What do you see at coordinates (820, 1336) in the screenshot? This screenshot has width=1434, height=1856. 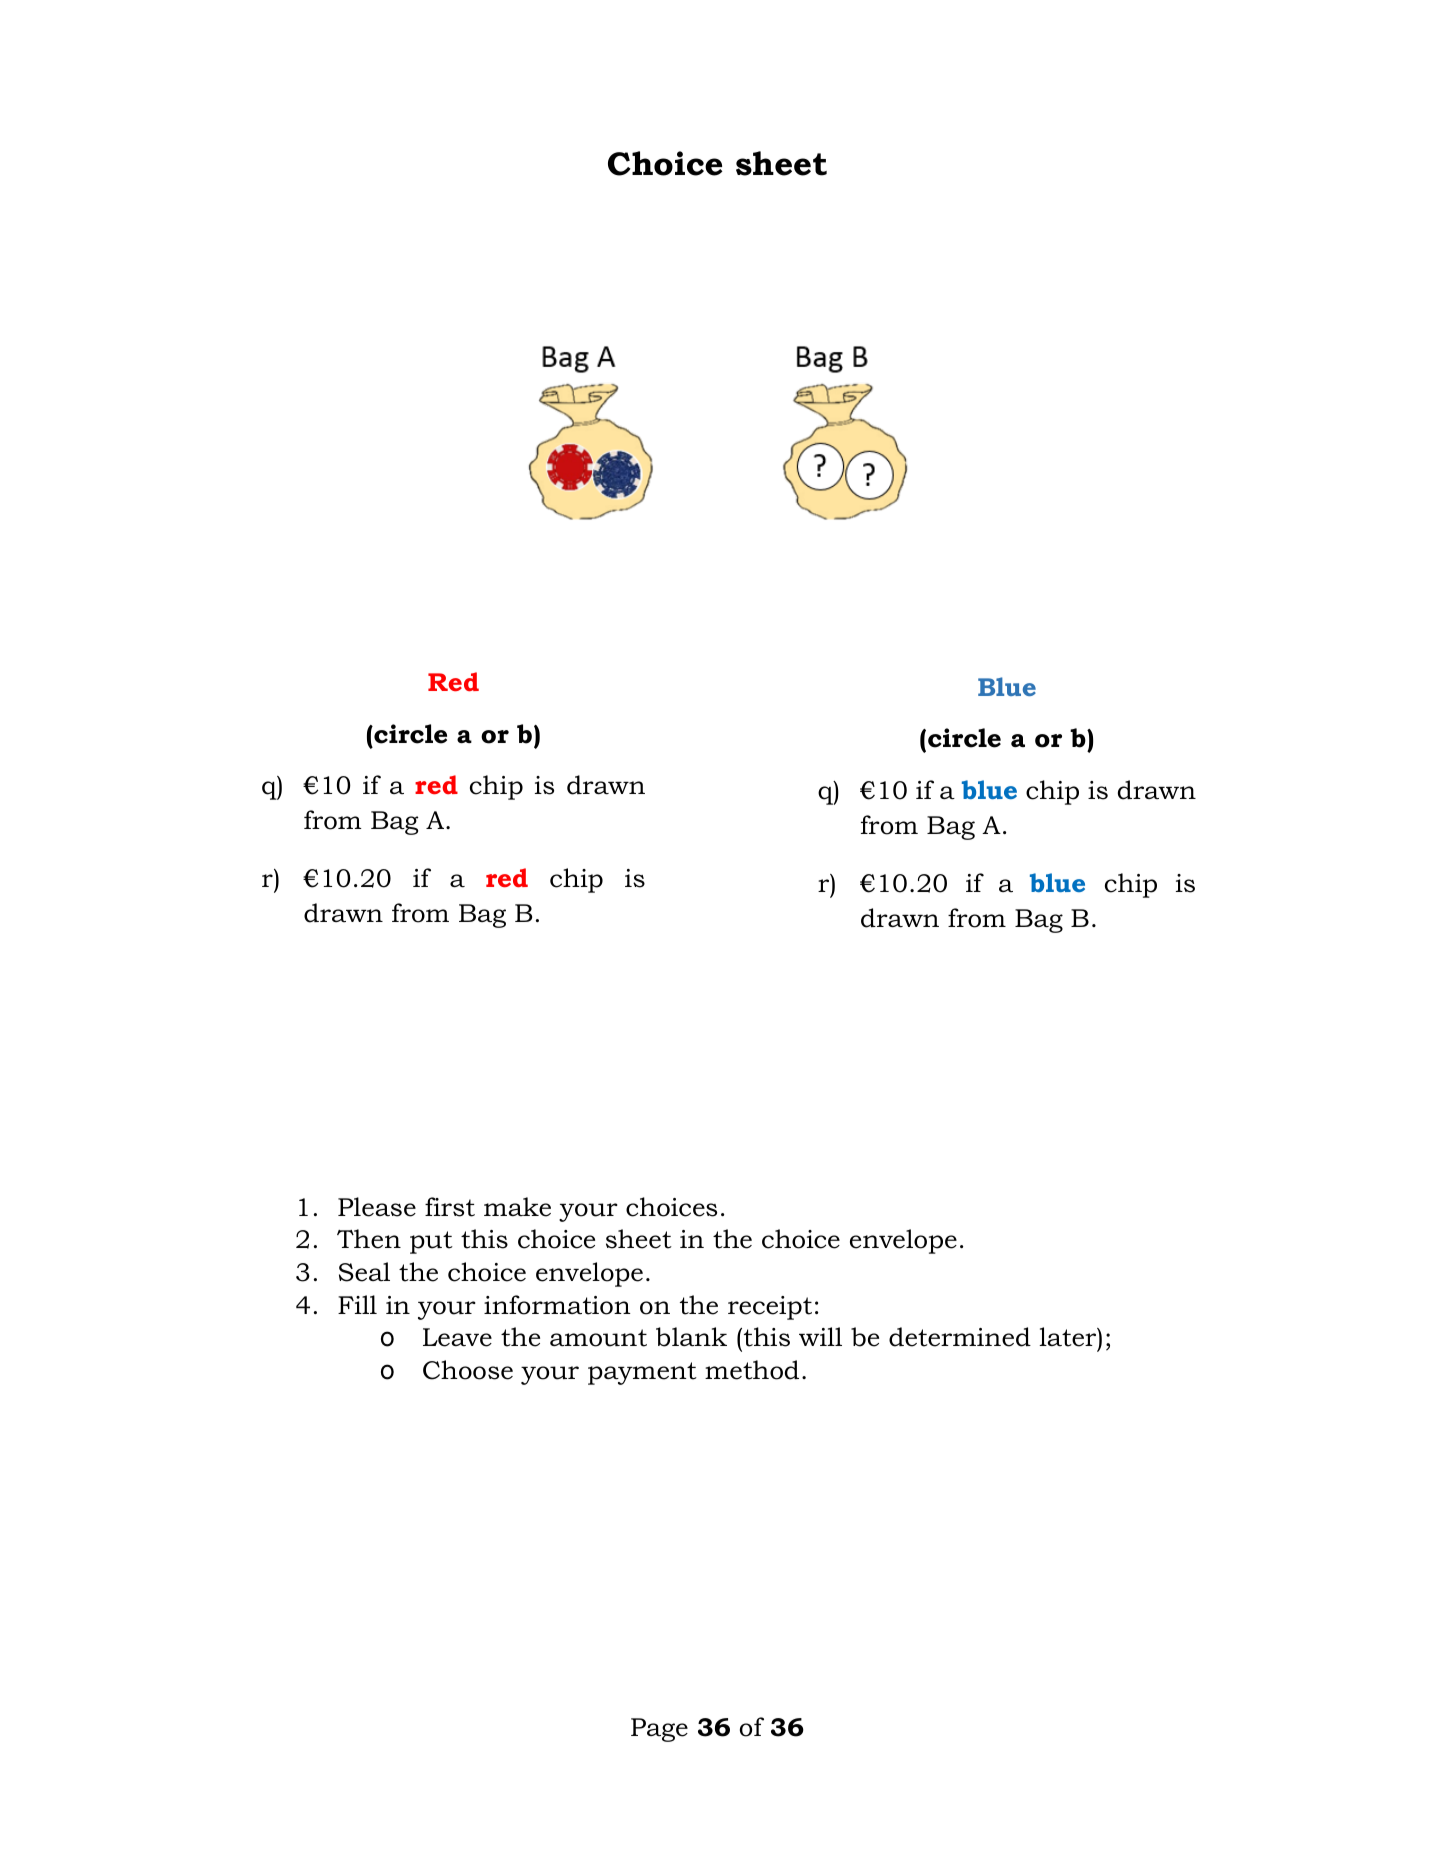 I see `will` at bounding box center [820, 1336].
